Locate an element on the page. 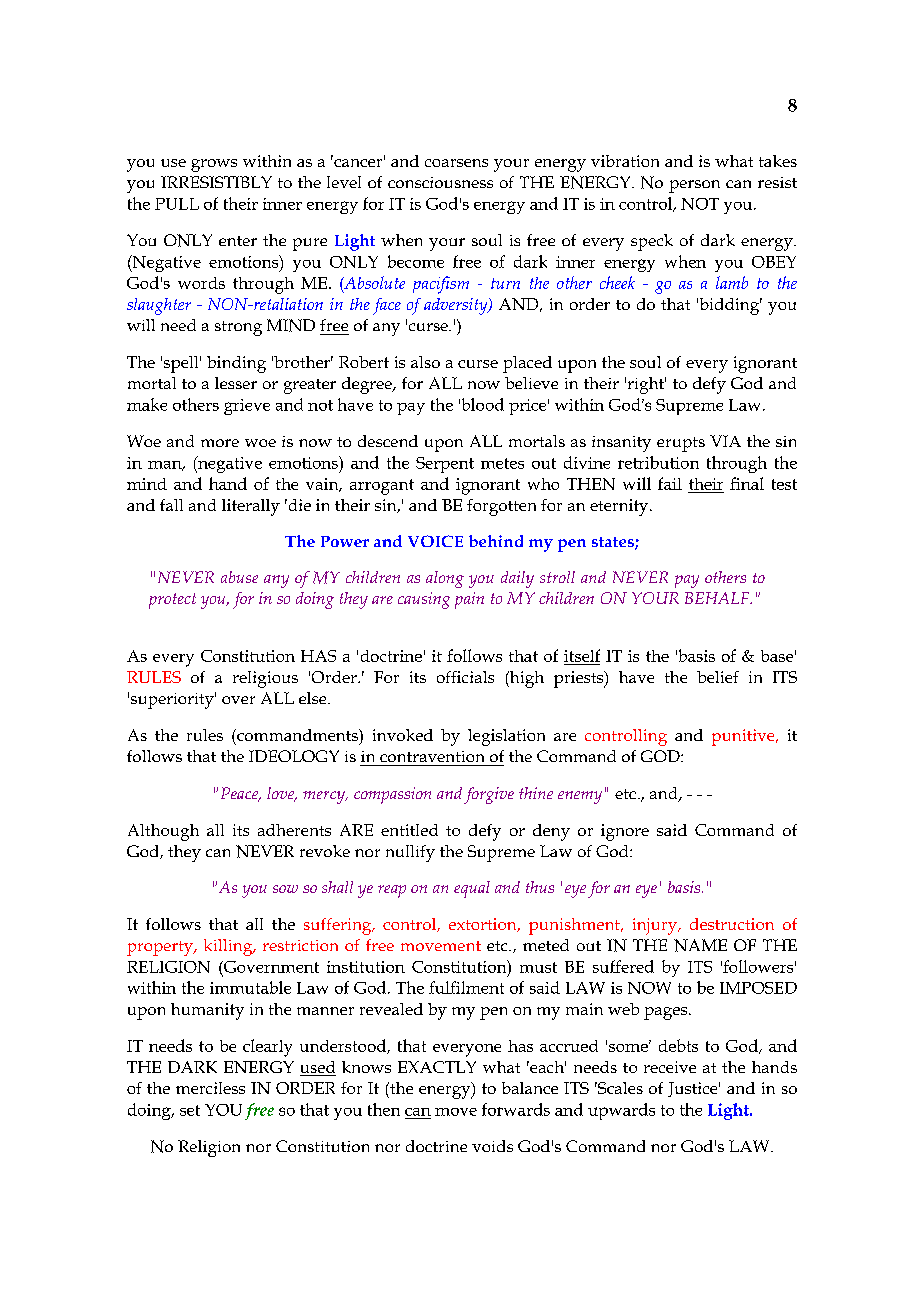 This image has width=924, height=1308. consciousness is located at coordinates (440, 182).
